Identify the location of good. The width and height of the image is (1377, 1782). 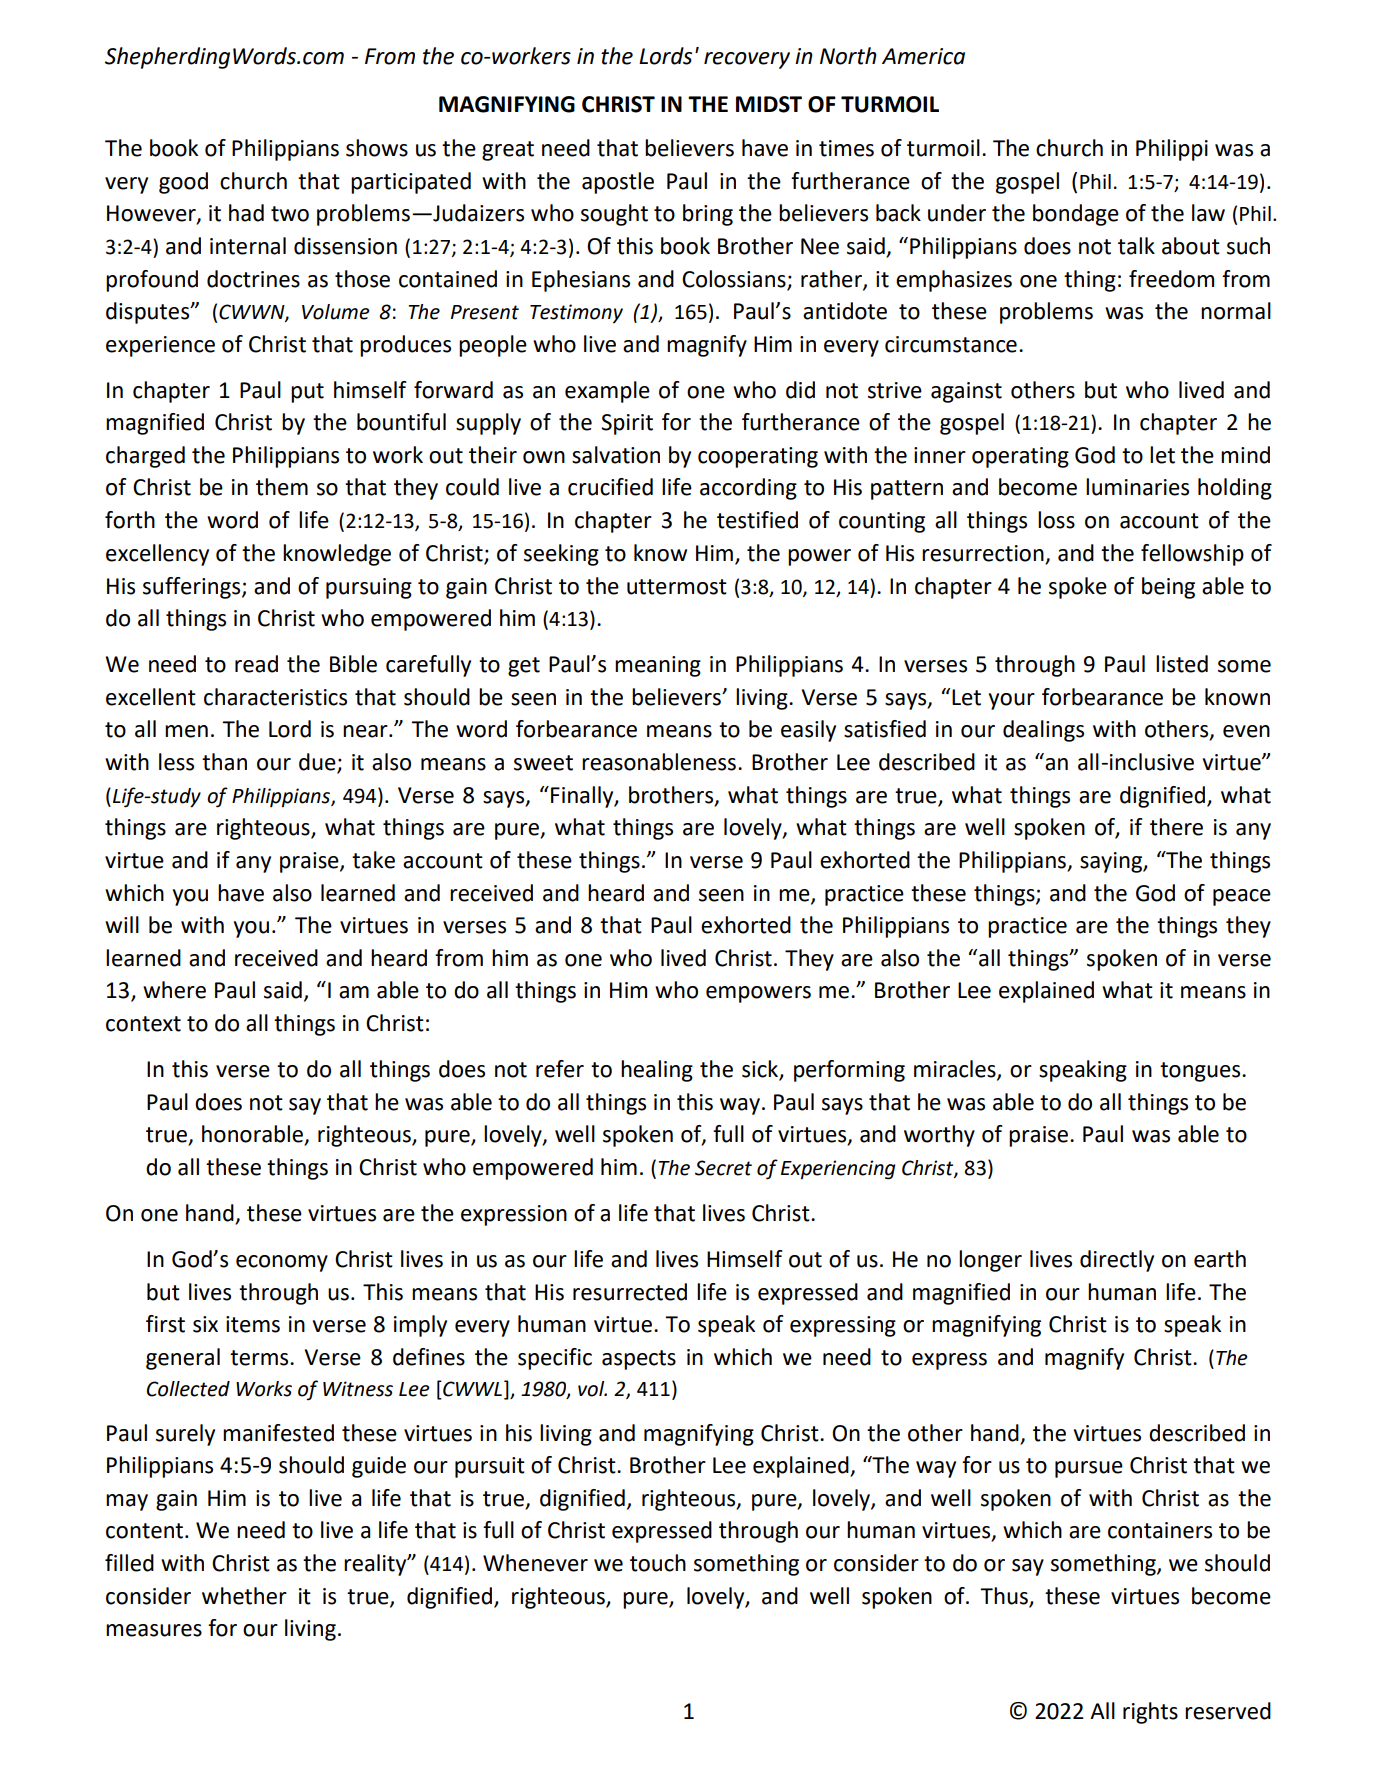
(183, 183).
